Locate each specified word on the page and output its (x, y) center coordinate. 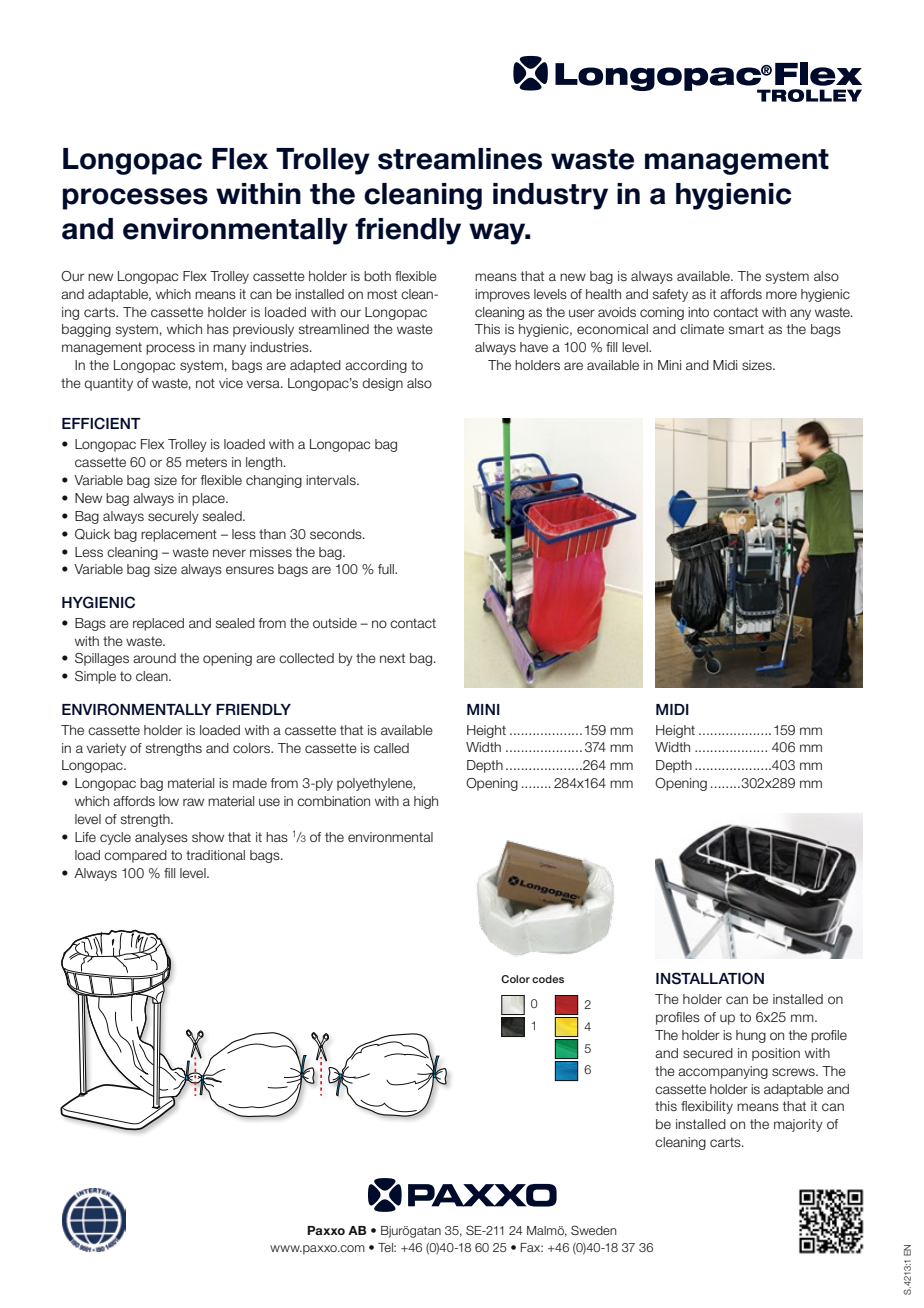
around (154, 658)
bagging (86, 330)
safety (670, 295)
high (426, 802)
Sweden (593, 1230)
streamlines (460, 159)
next (392, 658)
